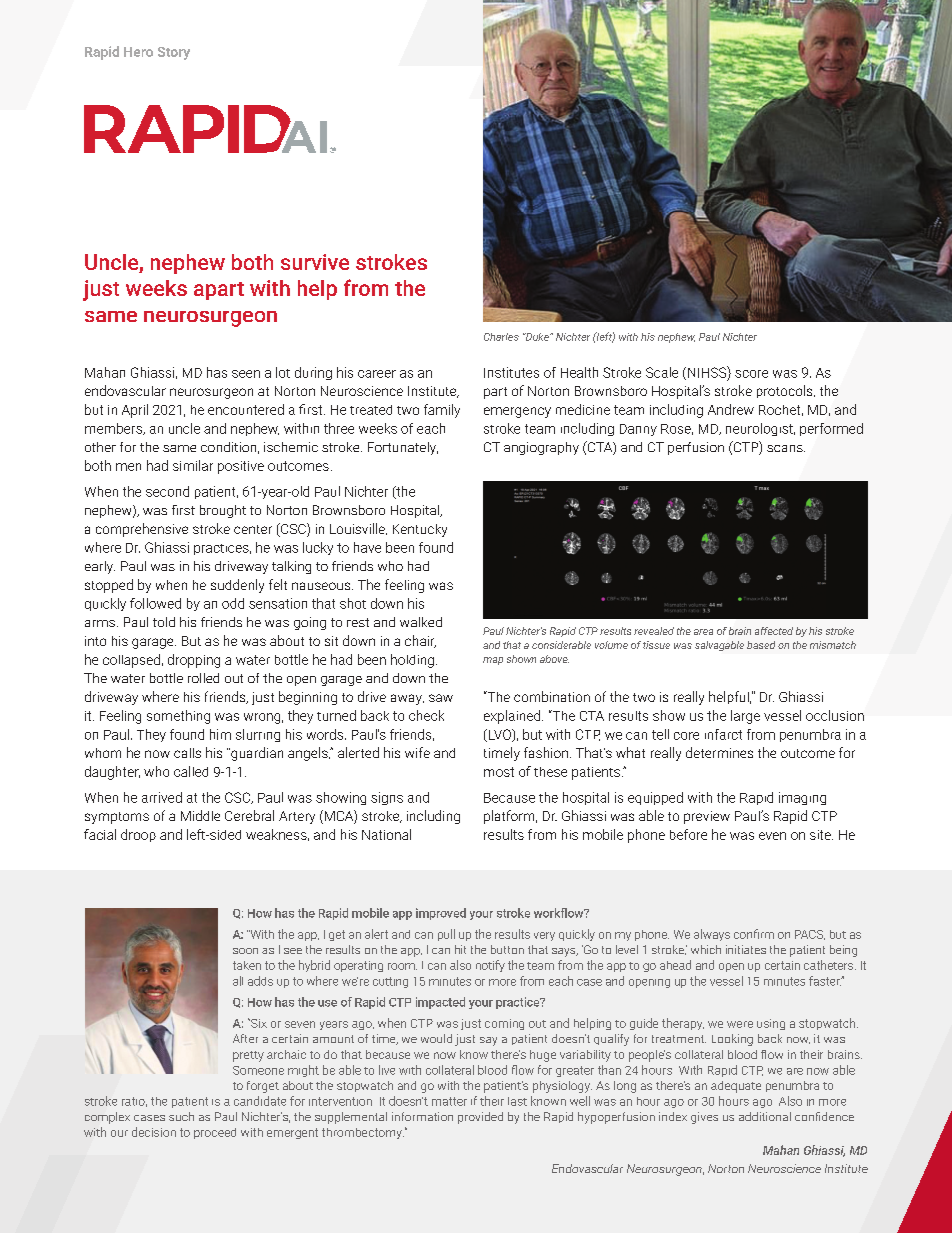 This image has width=952, height=1233. What do you see at coordinates (421, 622) in the image?
I see `walked` at bounding box center [421, 622].
